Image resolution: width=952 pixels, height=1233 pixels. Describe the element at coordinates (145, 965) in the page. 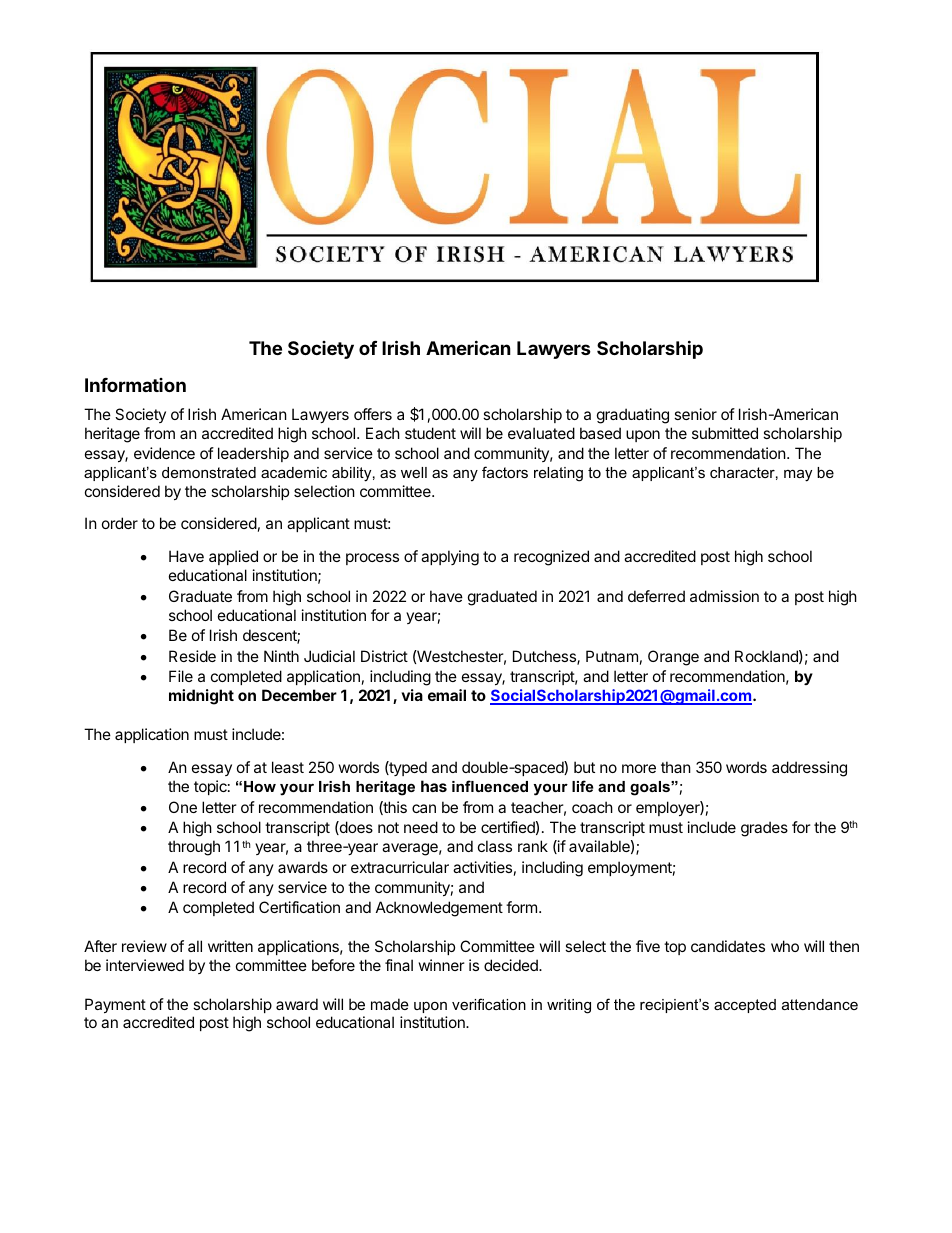

I see `interviewed` at that location.
